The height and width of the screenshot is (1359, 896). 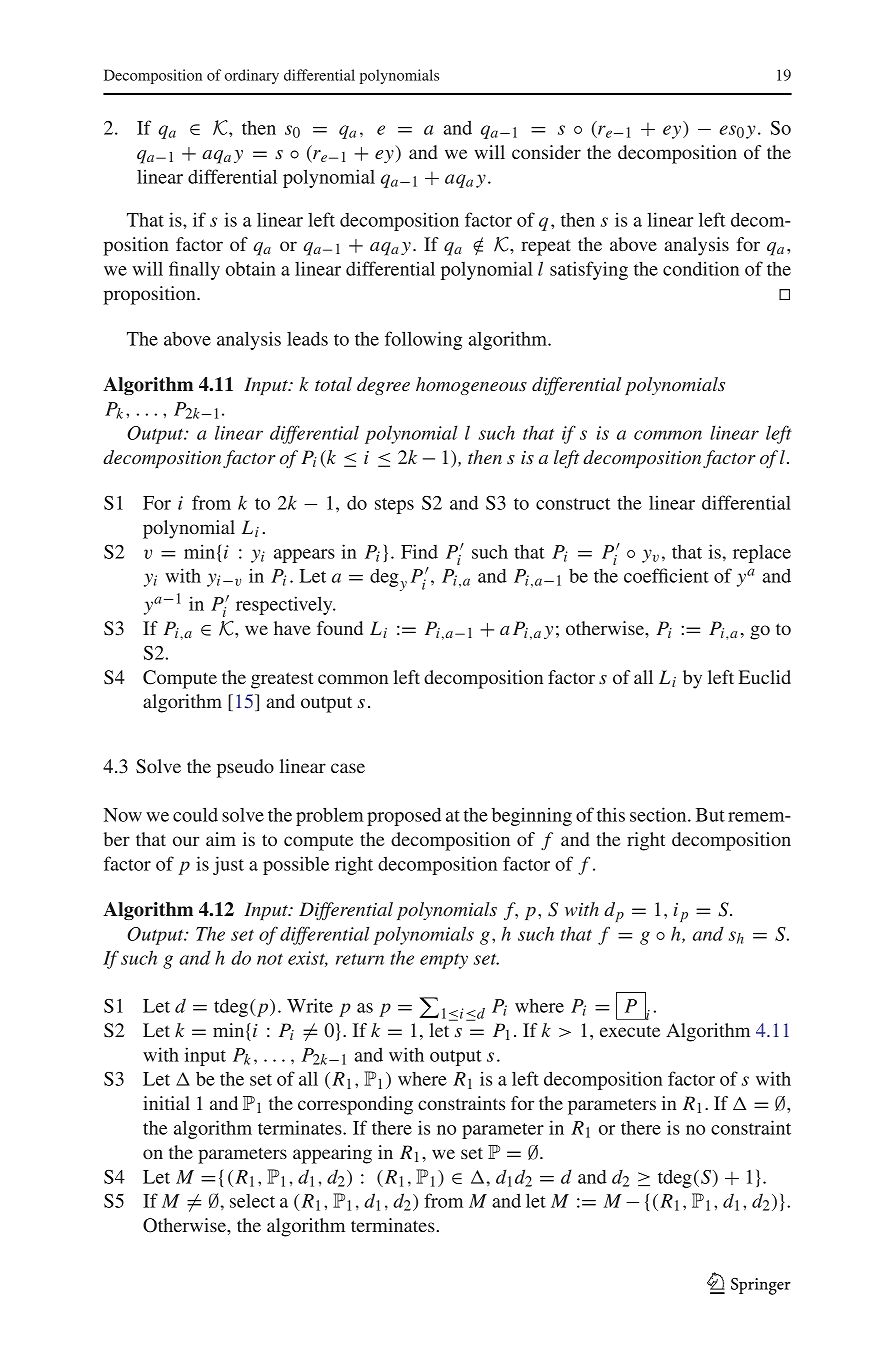 What do you see at coordinates (546, 152) in the screenshot?
I see `consider` at bounding box center [546, 152].
